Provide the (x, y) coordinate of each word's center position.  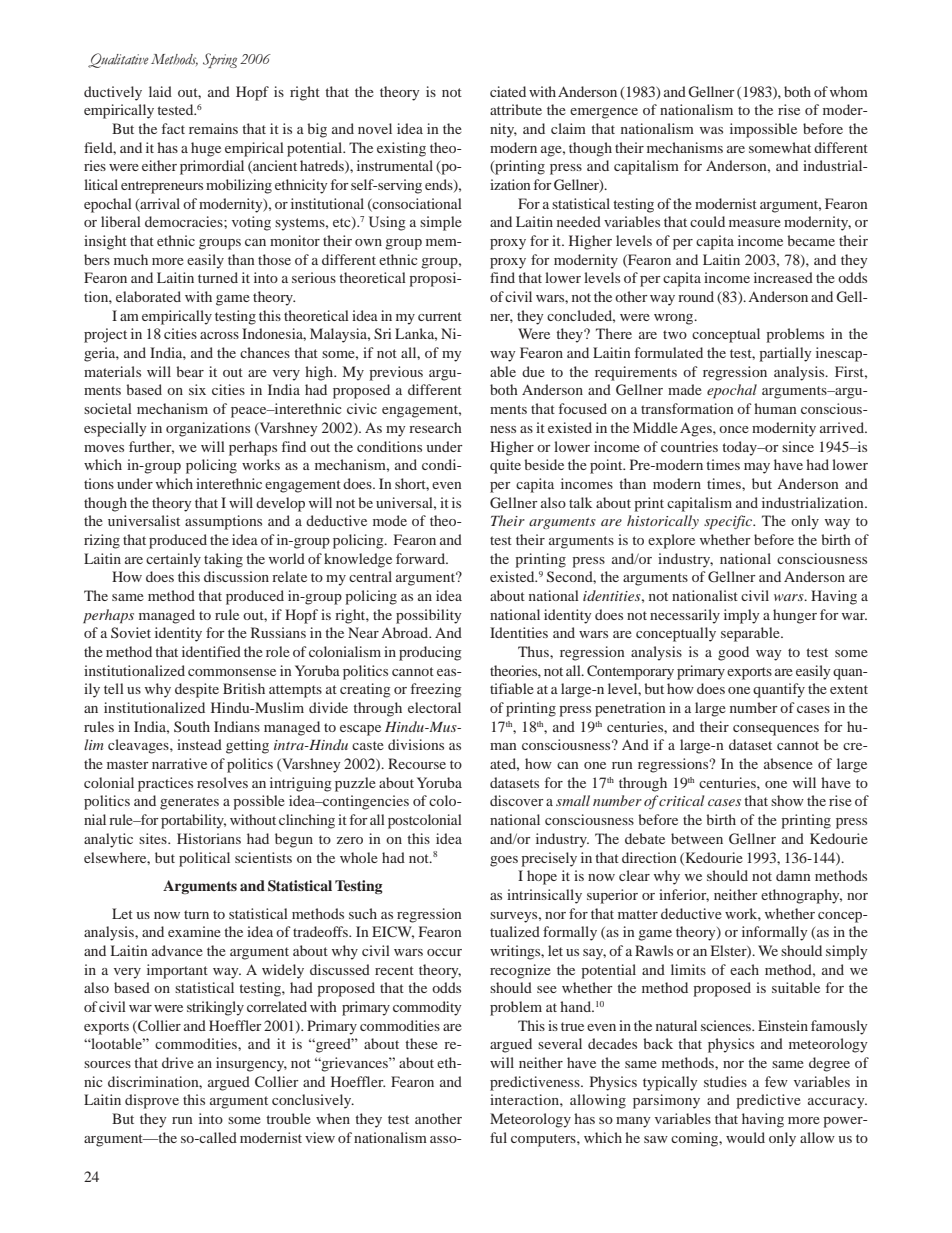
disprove (152, 1101)
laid (160, 91)
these (421, 1043)
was (711, 130)
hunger (795, 616)
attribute (516, 109)
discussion (236, 576)
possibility (429, 616)
